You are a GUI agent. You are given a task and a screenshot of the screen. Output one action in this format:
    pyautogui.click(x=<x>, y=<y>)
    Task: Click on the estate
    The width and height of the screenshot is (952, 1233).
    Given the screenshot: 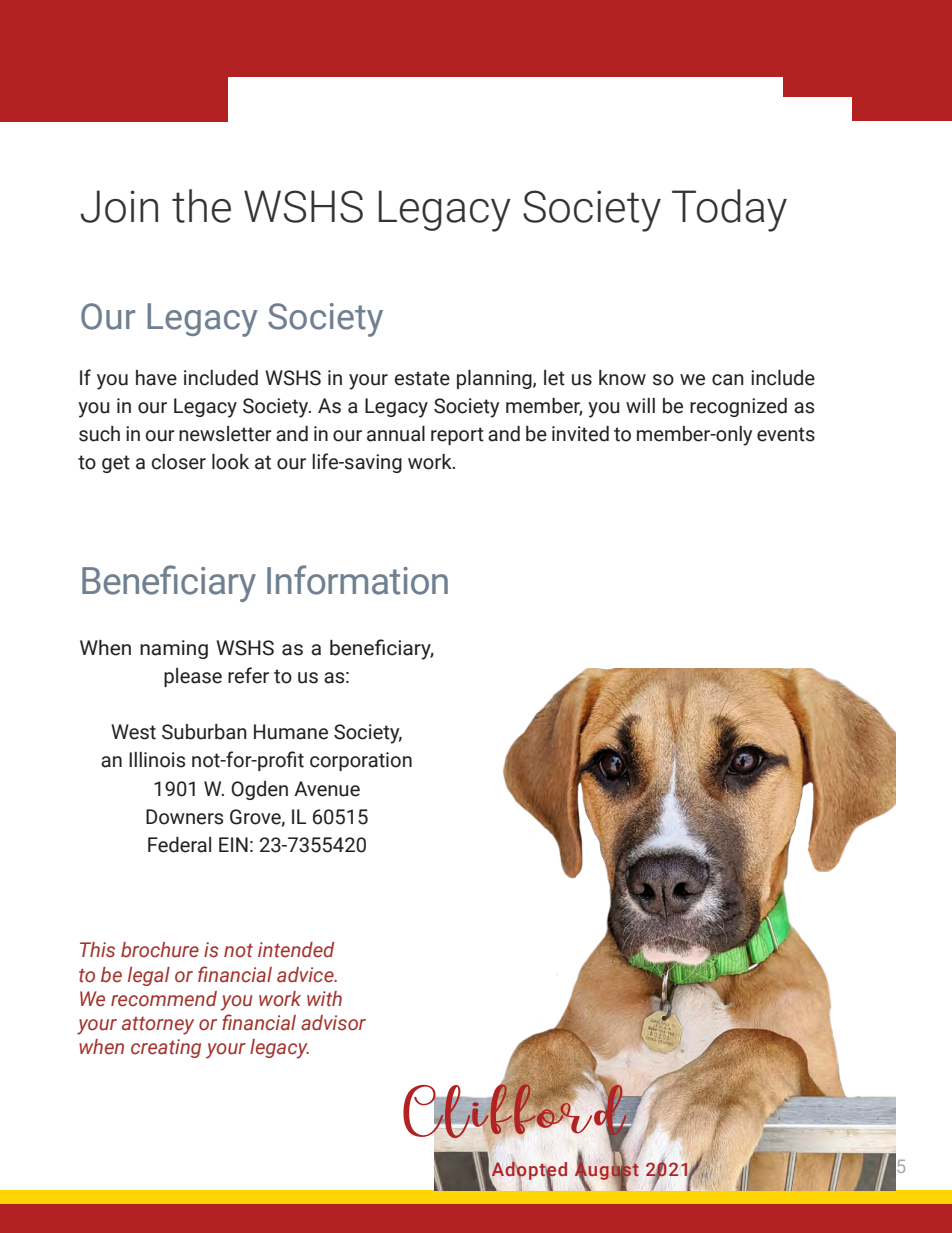 What is the action you would take?
    pyautogui.click(x=422, y=378)
